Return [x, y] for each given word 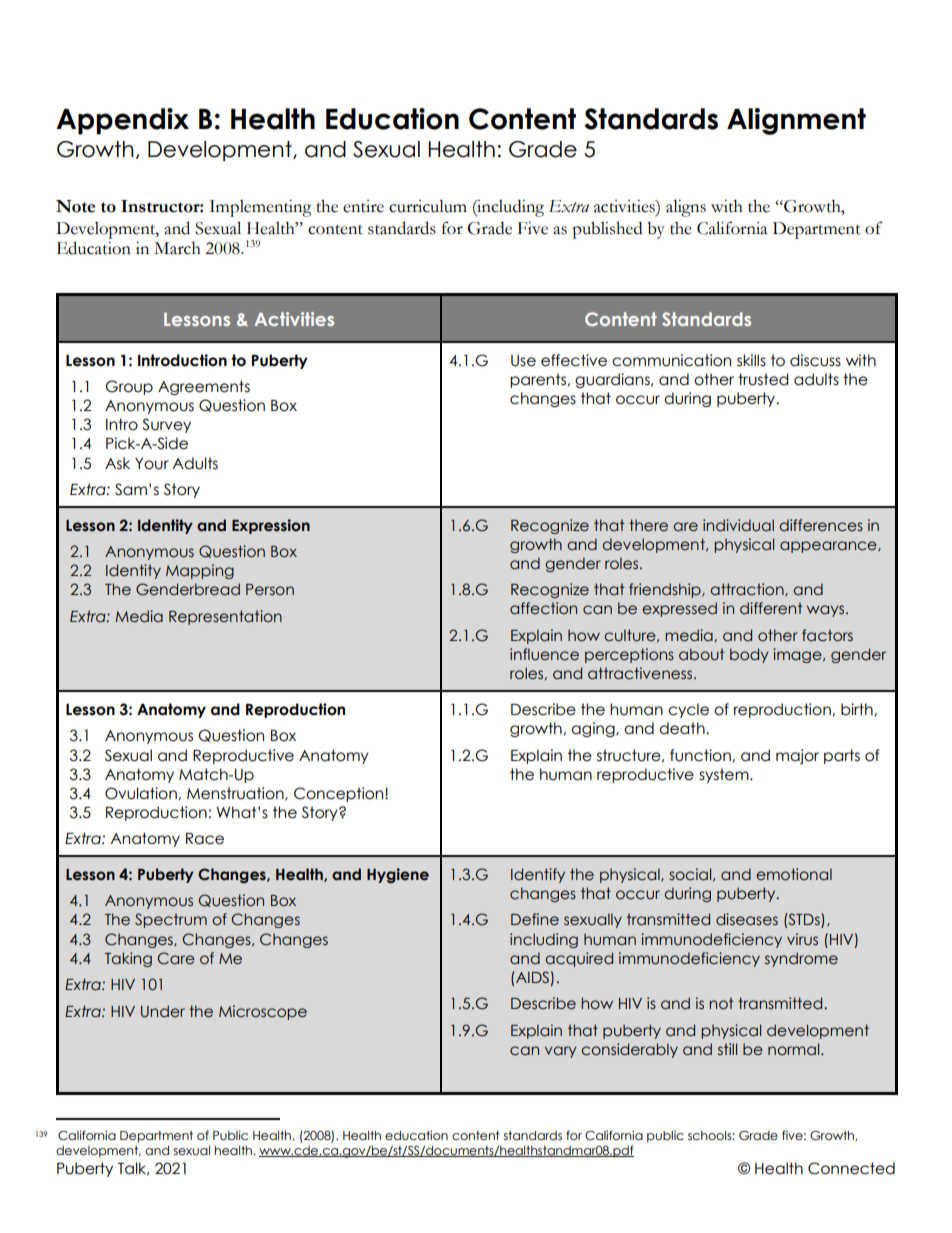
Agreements [204, 387]
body [749, 655]
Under [163, 1011]
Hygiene [398, 875]
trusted [763, 379]
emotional [794, 874]
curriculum [428, 206]
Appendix [122, 121]
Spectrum [171, 920]
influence [544, 654]
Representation [225, 617]
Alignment [796, 121]
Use [523, 361]
